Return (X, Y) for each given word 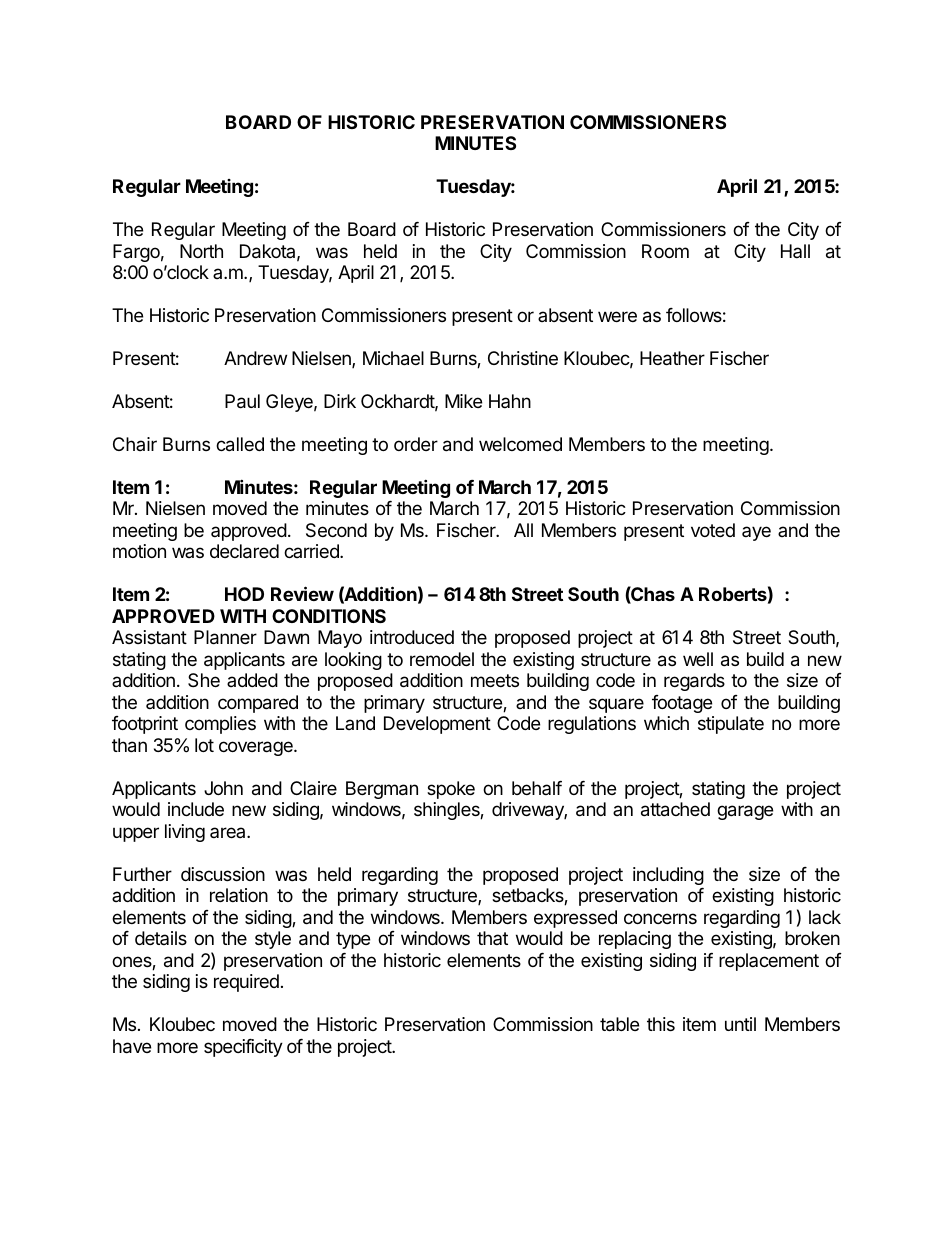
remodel (442, 659)
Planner (225, 637)
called (240, 444)
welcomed (520, 444)
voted (713, 530)
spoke (451, 790)
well (698, 659)
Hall (795, 251)
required (246, 983)
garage (745, 812)
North (201, 251)
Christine (523, 358)
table (619, 1024)
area (229, 832)
